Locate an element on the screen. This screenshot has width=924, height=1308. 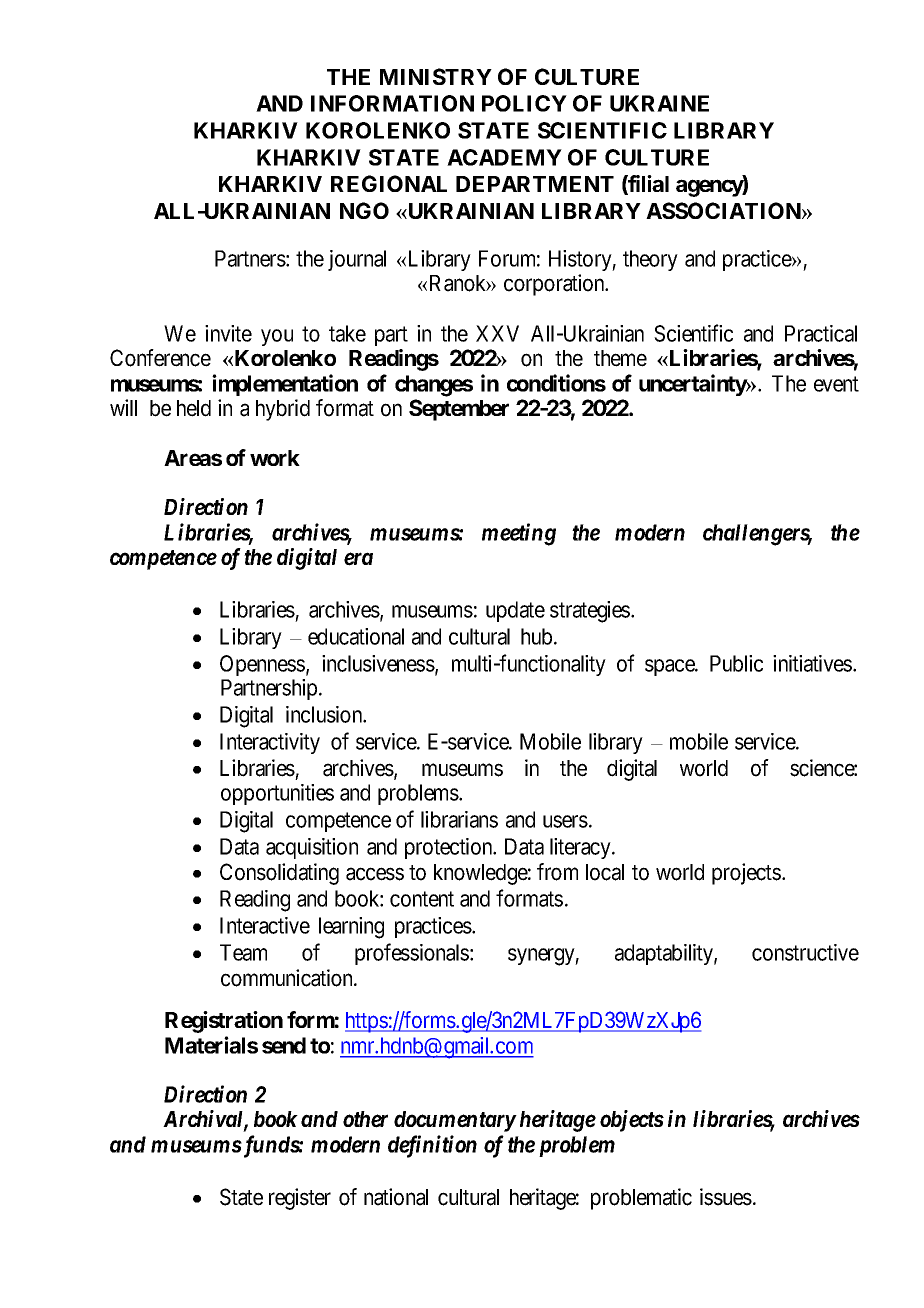
NGO is located at coordinates (364, 210).
